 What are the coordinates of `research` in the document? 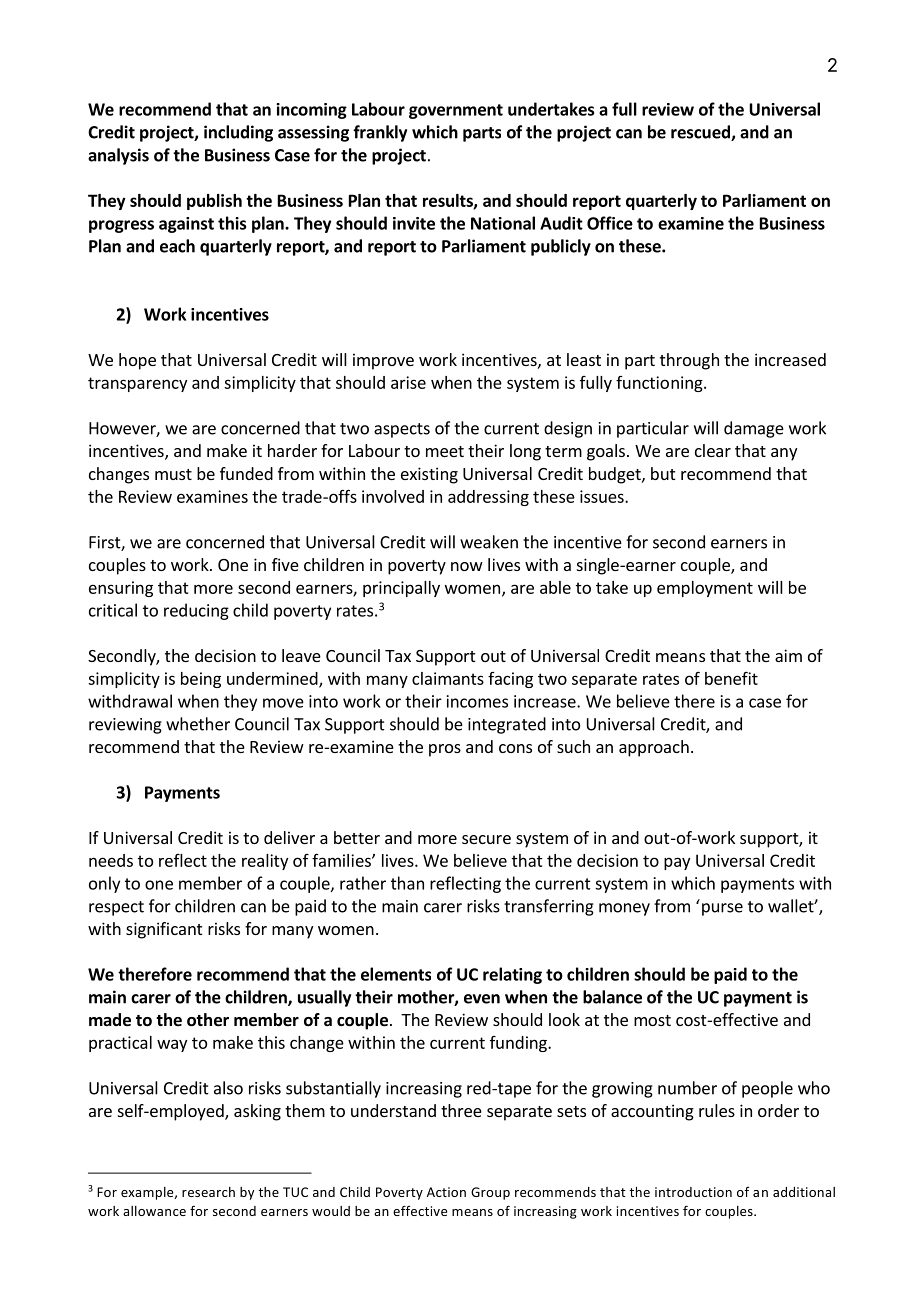 It's located at (208, 1192).
